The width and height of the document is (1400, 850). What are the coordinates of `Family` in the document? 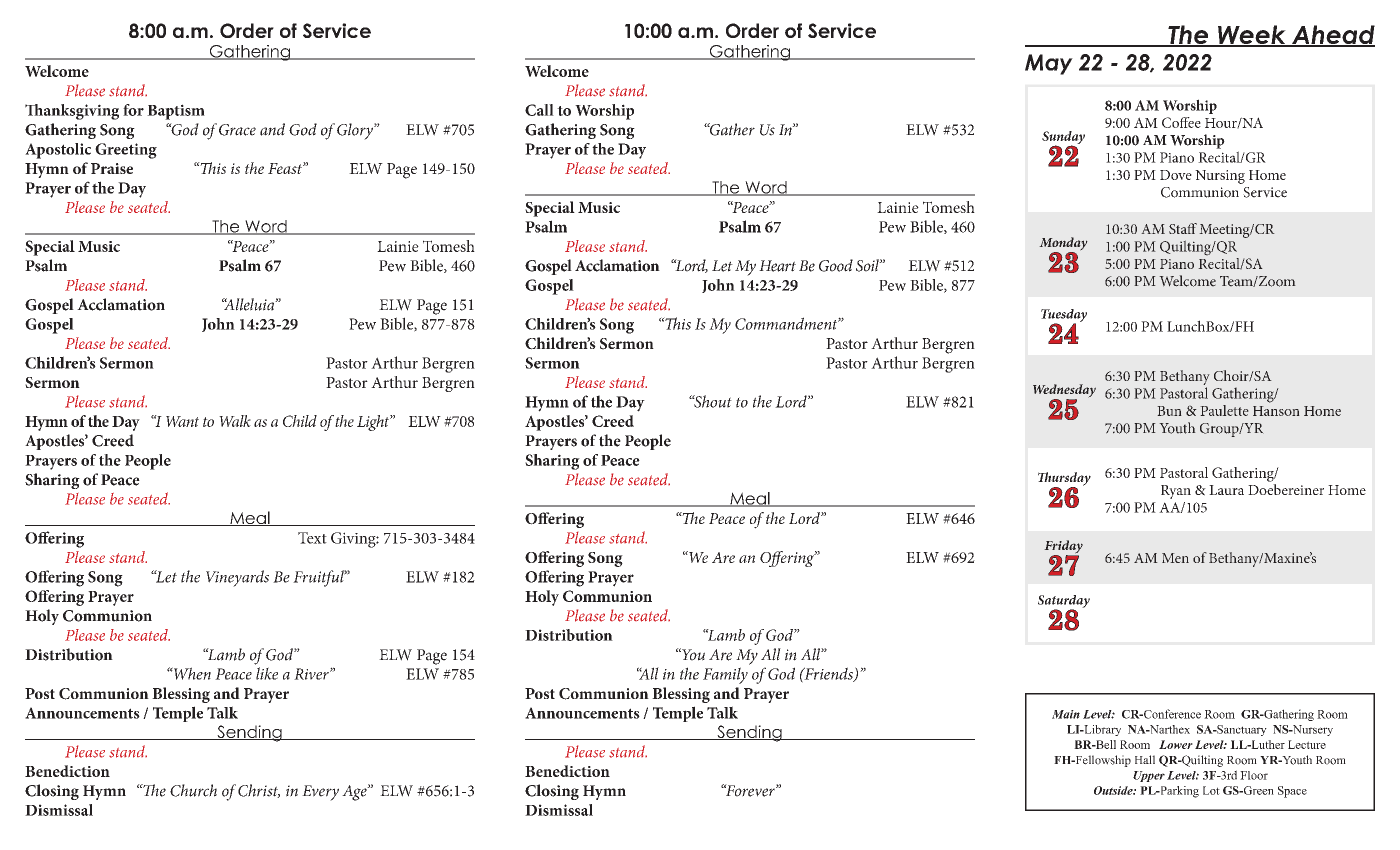 It's located at (725, 675).
